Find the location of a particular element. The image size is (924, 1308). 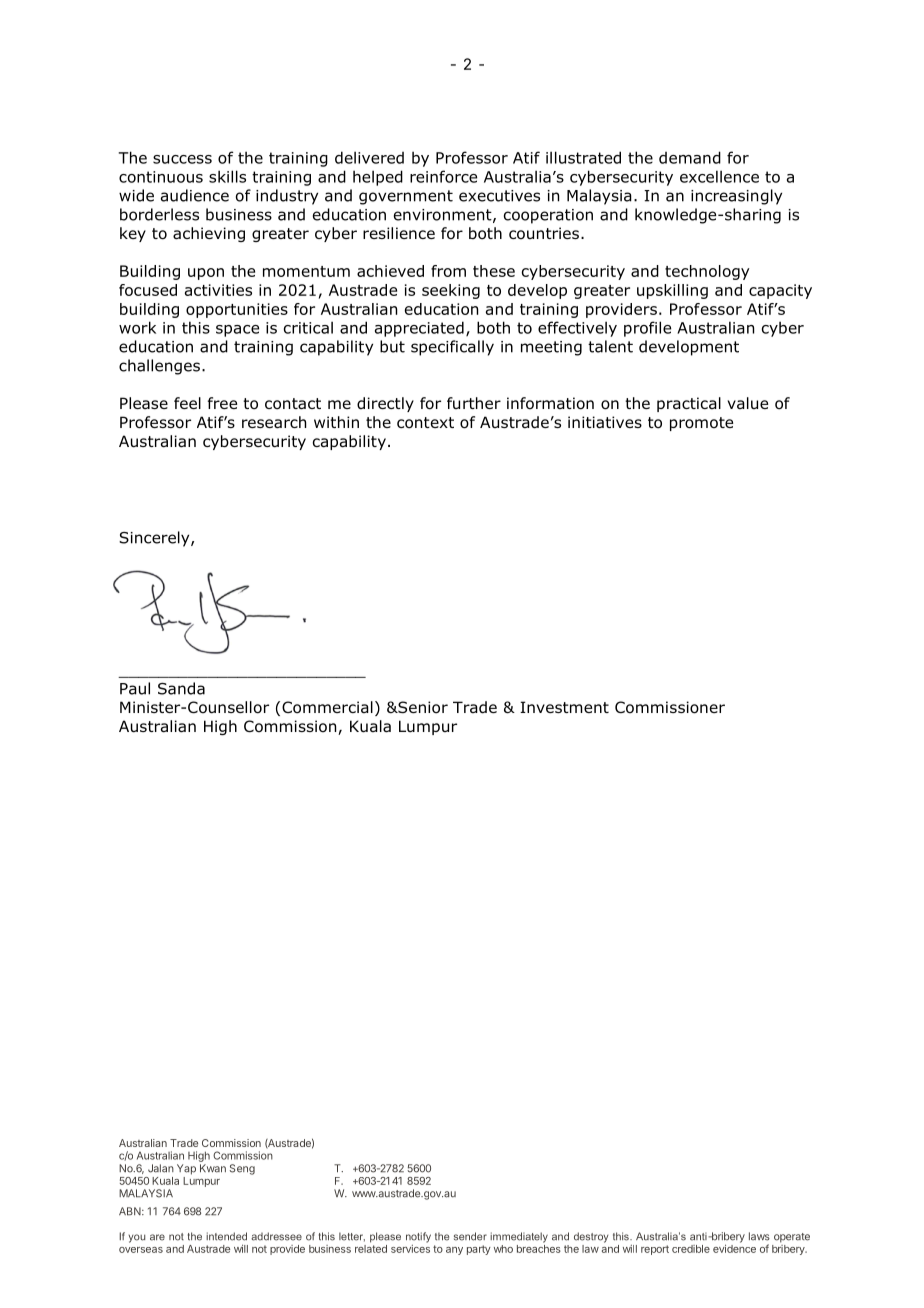

laws is located at coordinates (759, 1236).
